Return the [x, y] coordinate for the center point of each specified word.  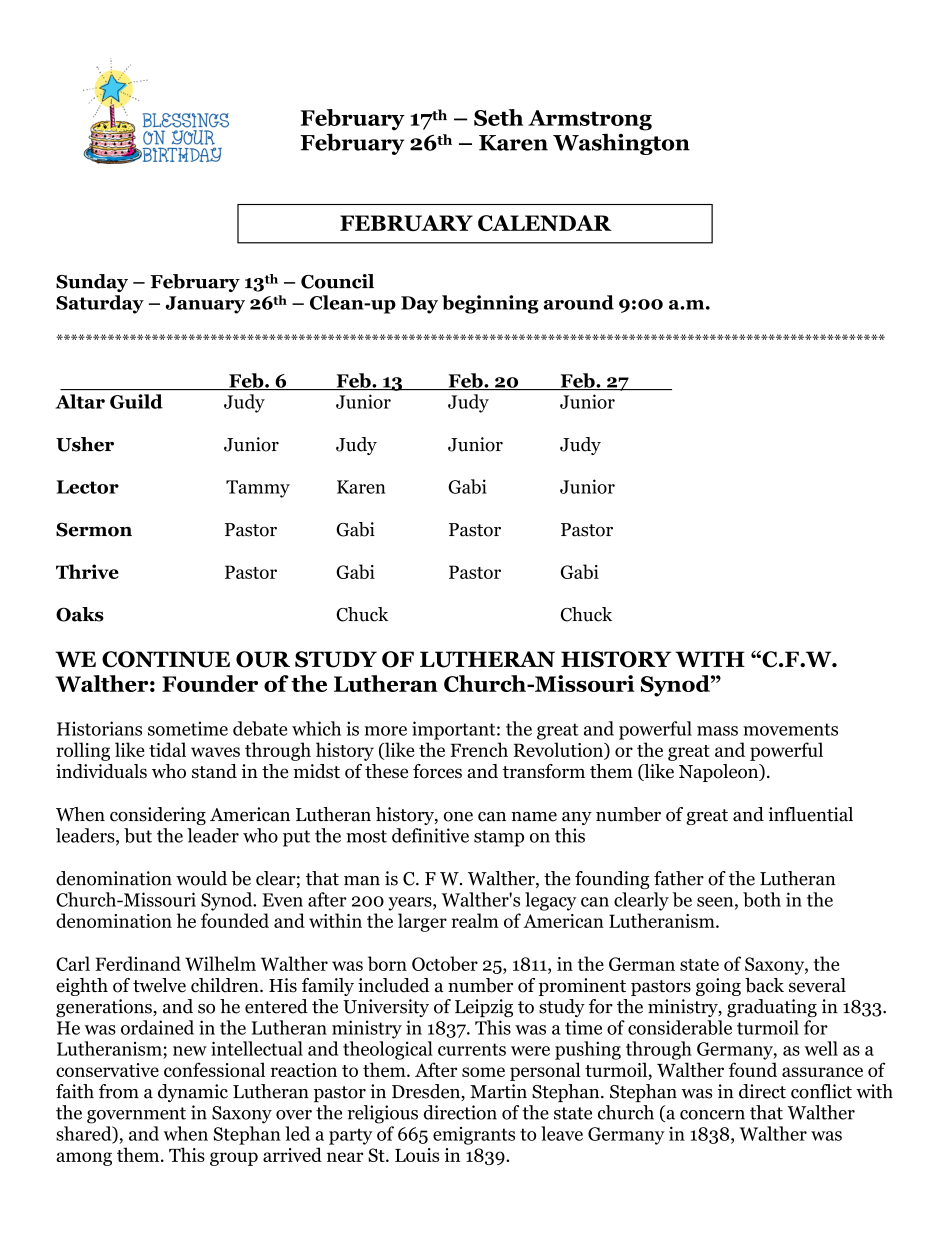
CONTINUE [166, 659]
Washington [621, 144]
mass [717, 731]
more [385, 731]
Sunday [92, 283]
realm [475, 920]
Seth [498, 117]
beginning [490, 304]
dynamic [193, 1093]
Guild [136, 401]
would [201, 878]
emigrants [474, 1136]
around [578, 302]
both [762, 899]
